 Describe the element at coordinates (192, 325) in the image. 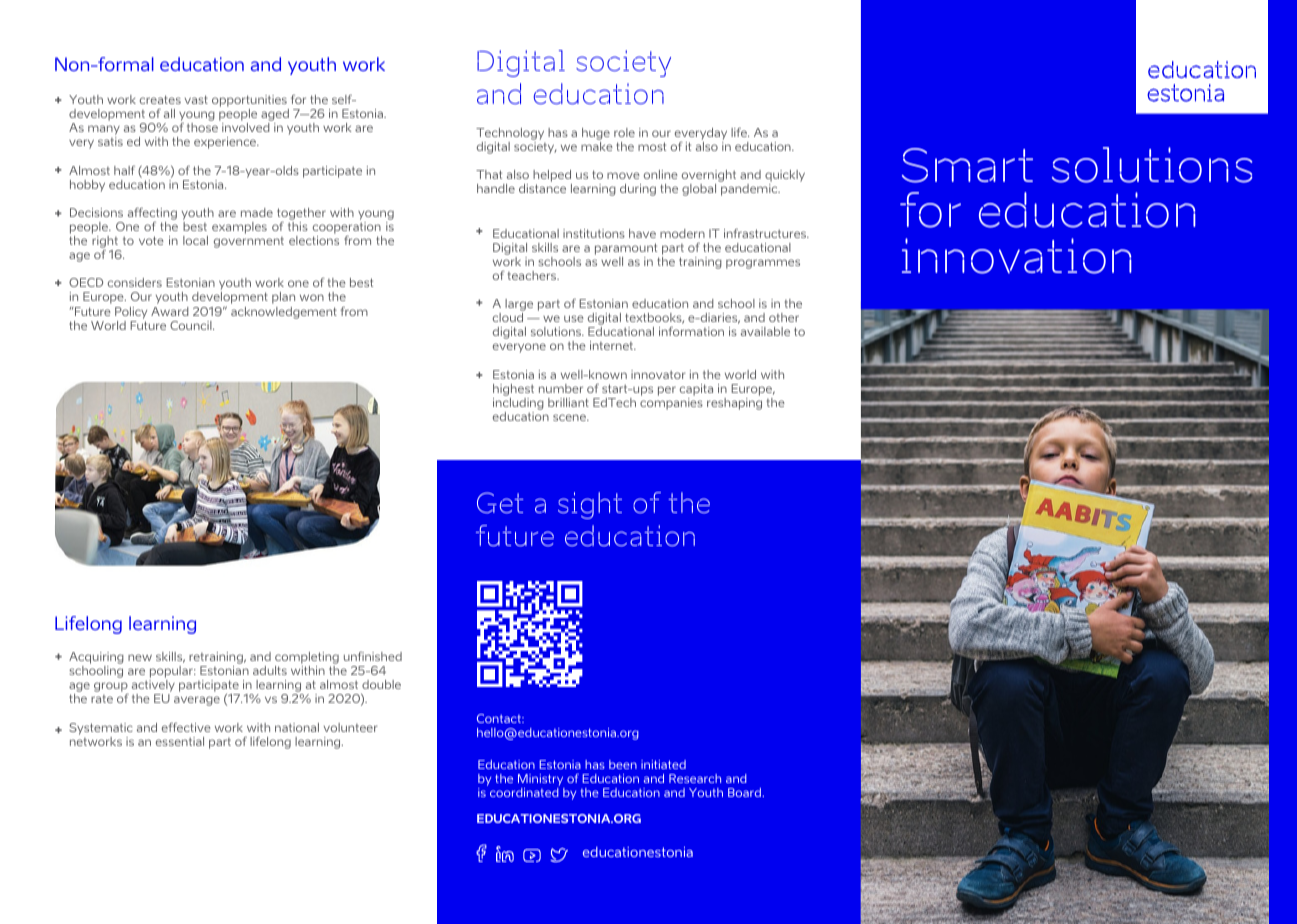

I see `Council` at that location.
